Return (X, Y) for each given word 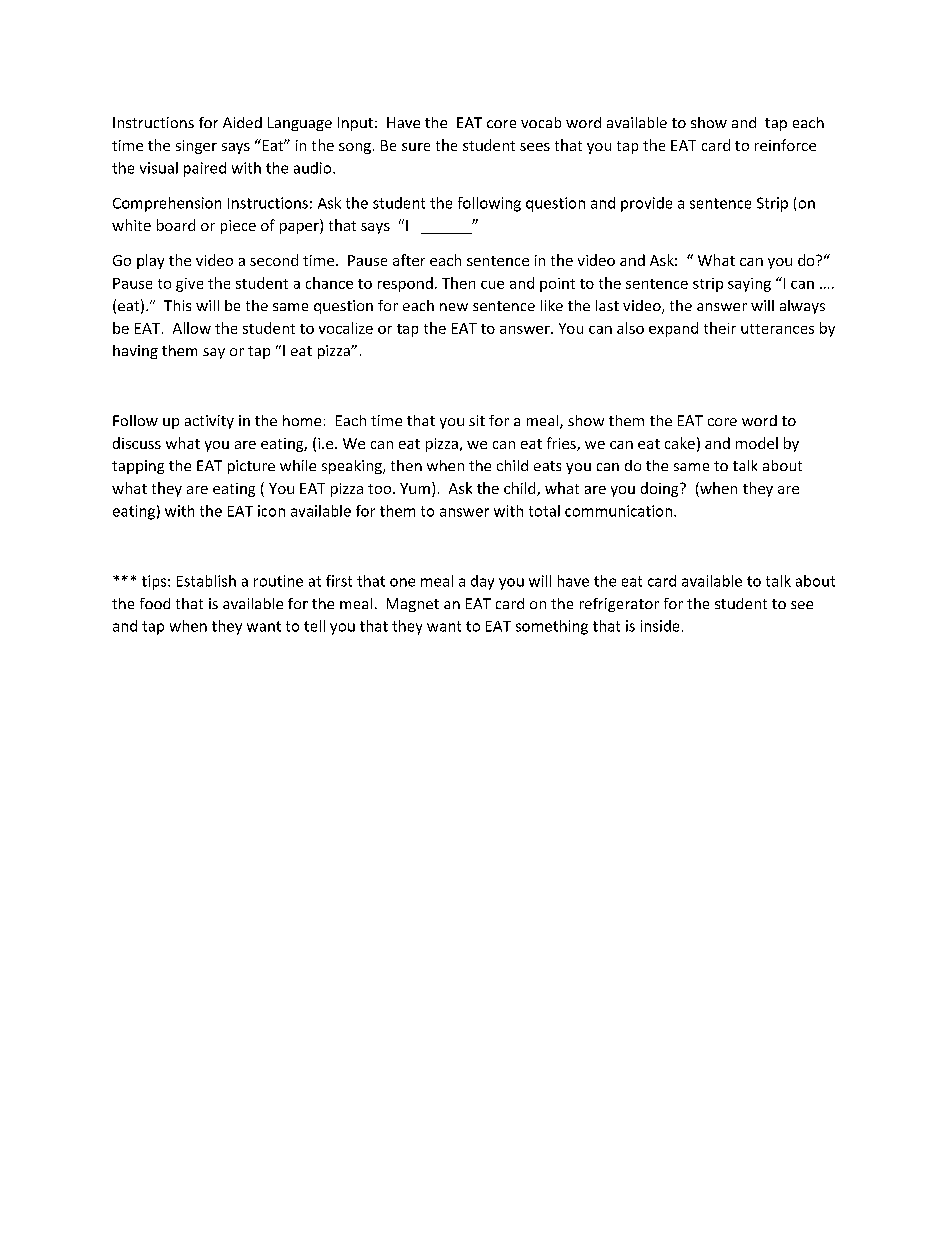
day (482, 582)
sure (416, 147)
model (757, 443)
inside (660, 626)
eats (547, 466)
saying (749, 285)
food (155, 603)
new (454, 307)
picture (251, 467)
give (189, 285)
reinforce (785, 145)
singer (196, 147)
